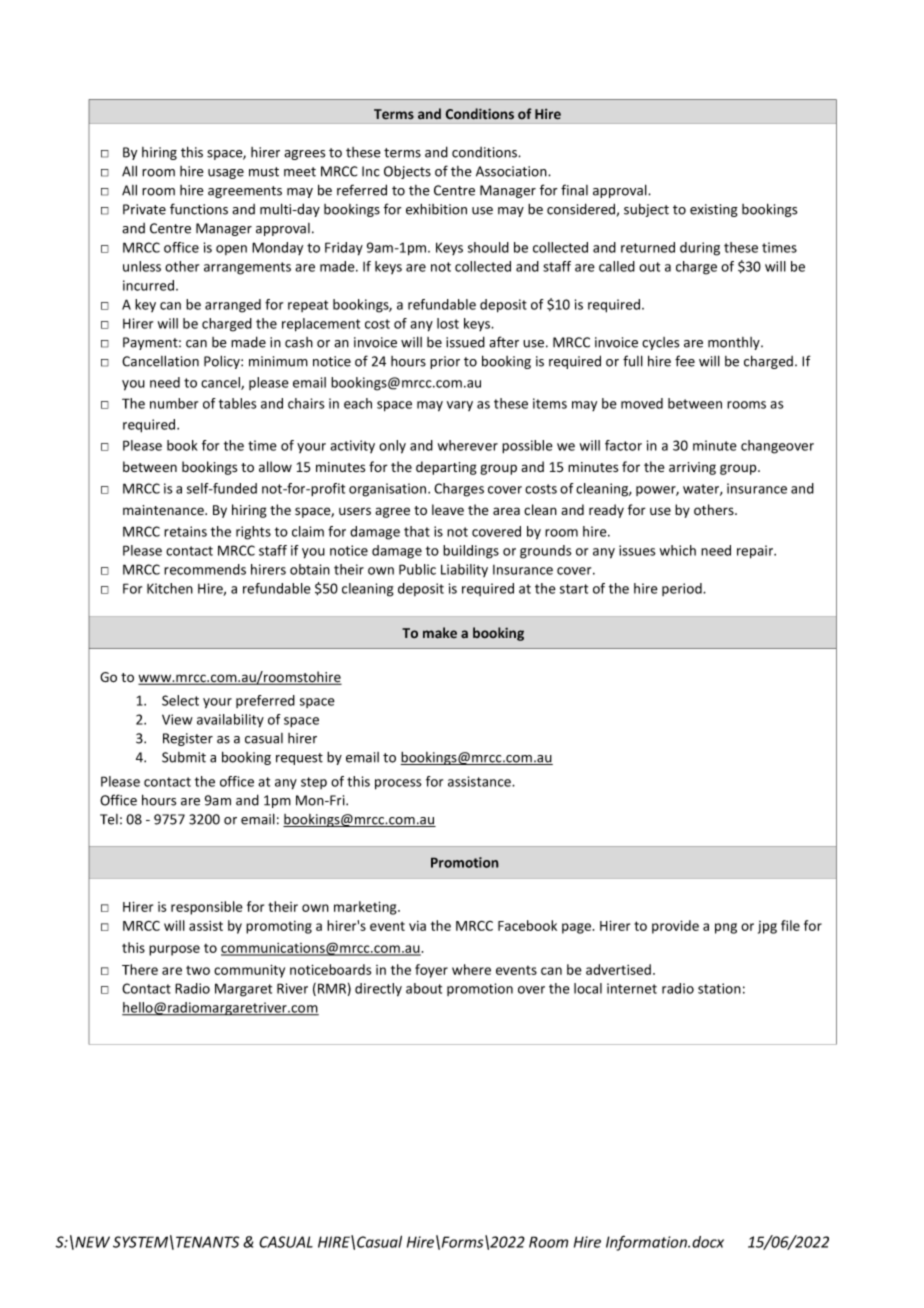  I want to click on station, so click(719, 988).
